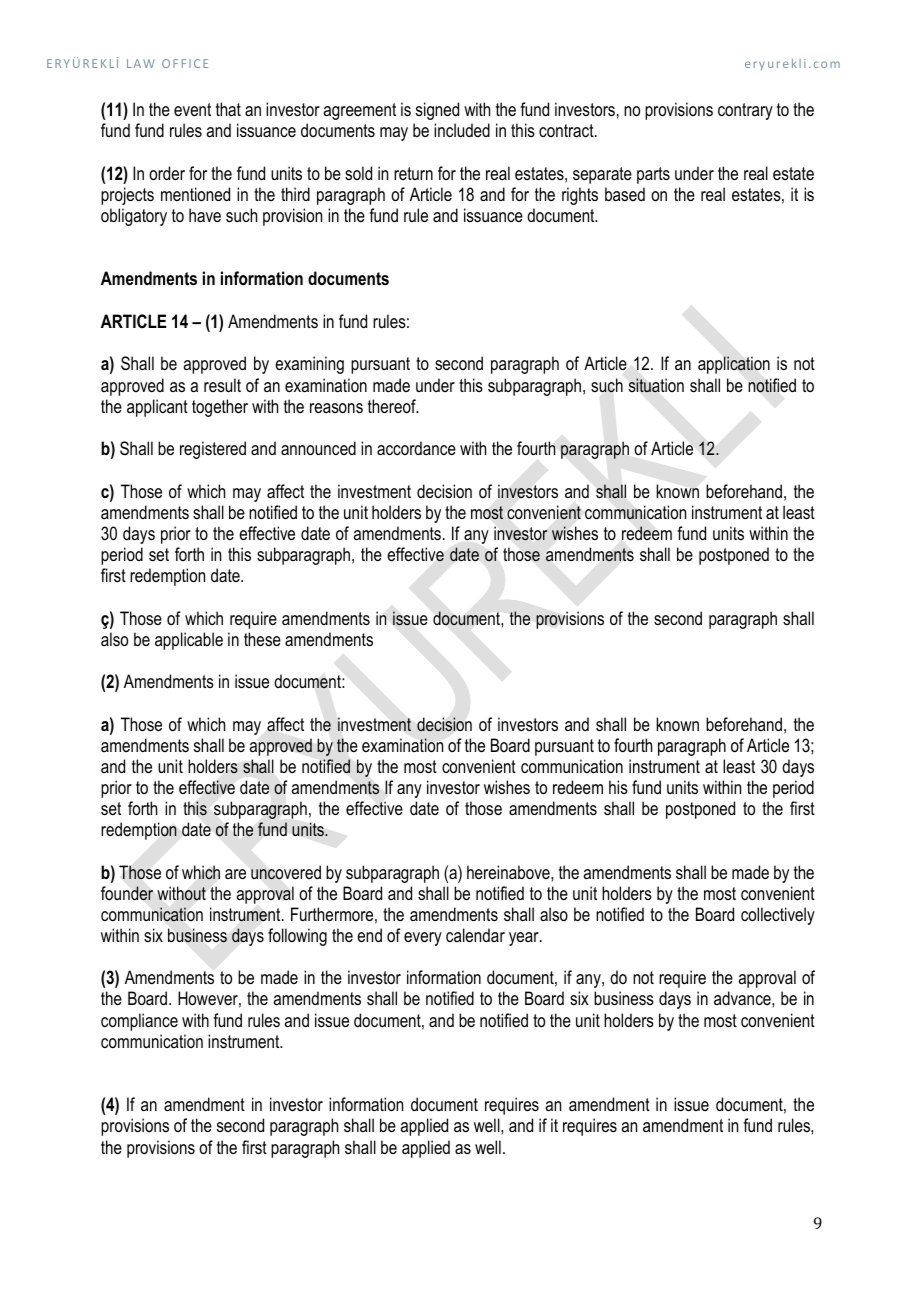 The width and height of the screenshot is (924, 1308). What do you see at coordinates (192, 109) in the screenshot?
I see `event` at bounding box center [192, 109].
